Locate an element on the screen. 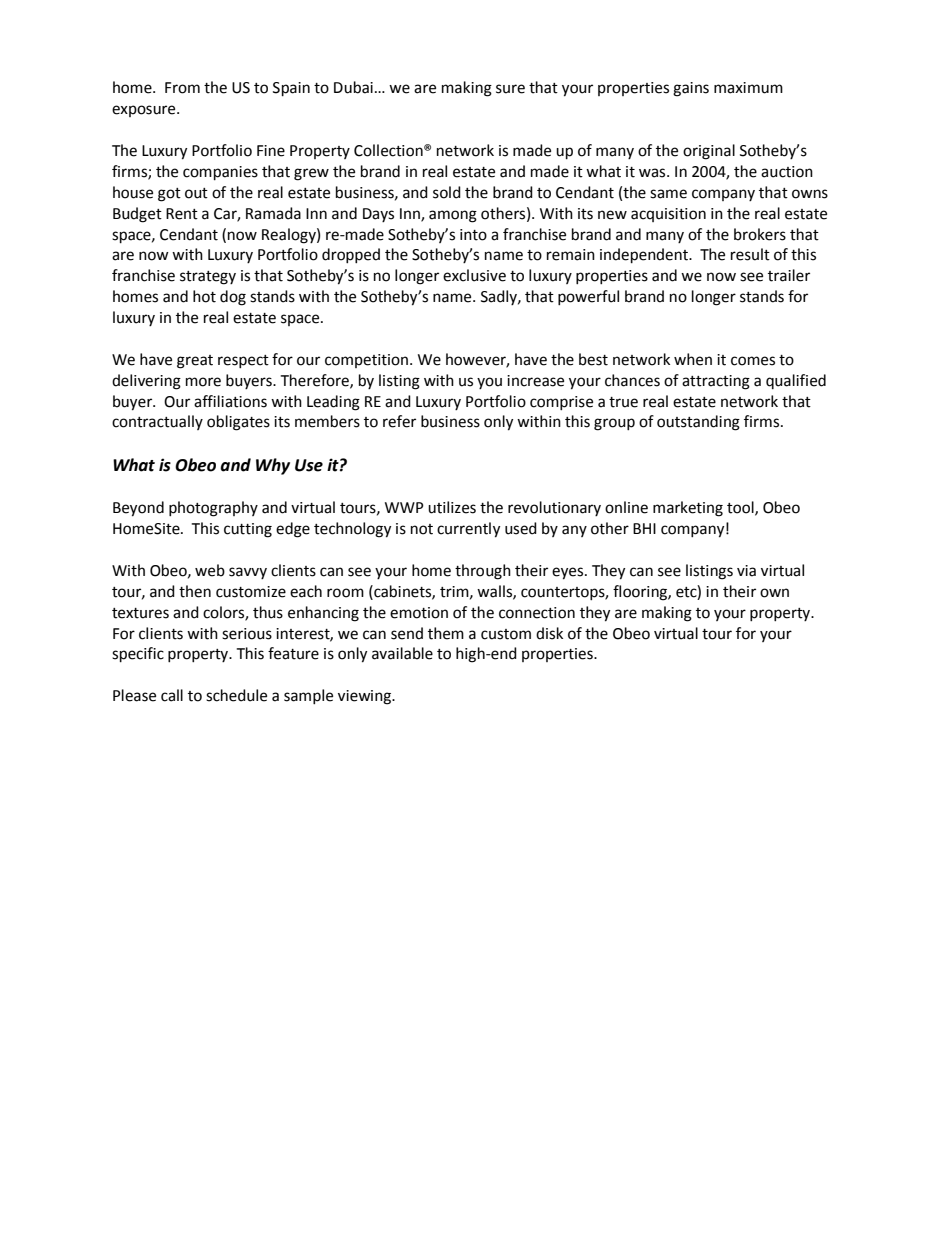 The height and width of the screenshot is (1233, 952). disk is located at coordinates (549, 633).
